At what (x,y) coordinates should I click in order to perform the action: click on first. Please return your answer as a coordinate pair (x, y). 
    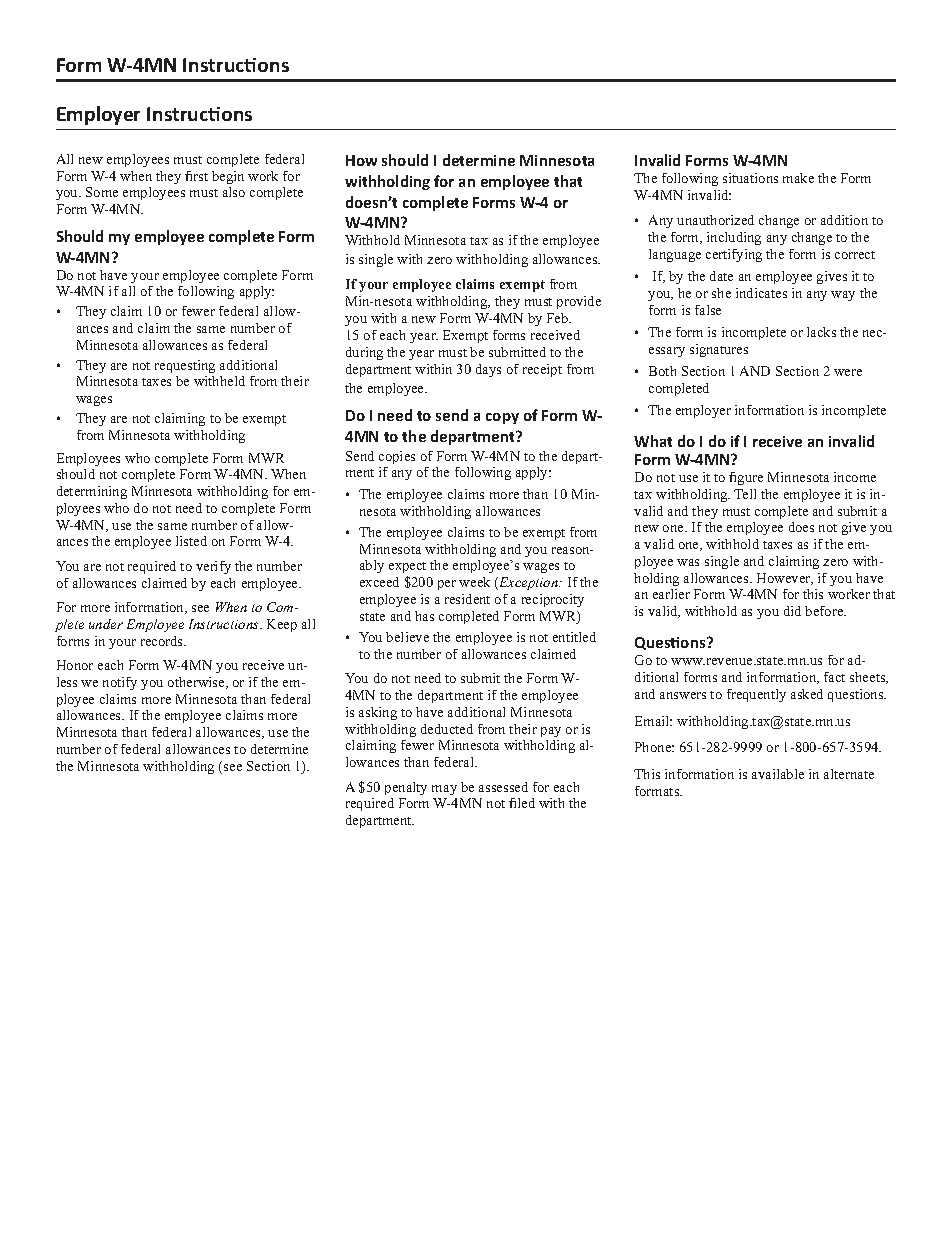
    Looking at the image, I should click on (196, 176).
